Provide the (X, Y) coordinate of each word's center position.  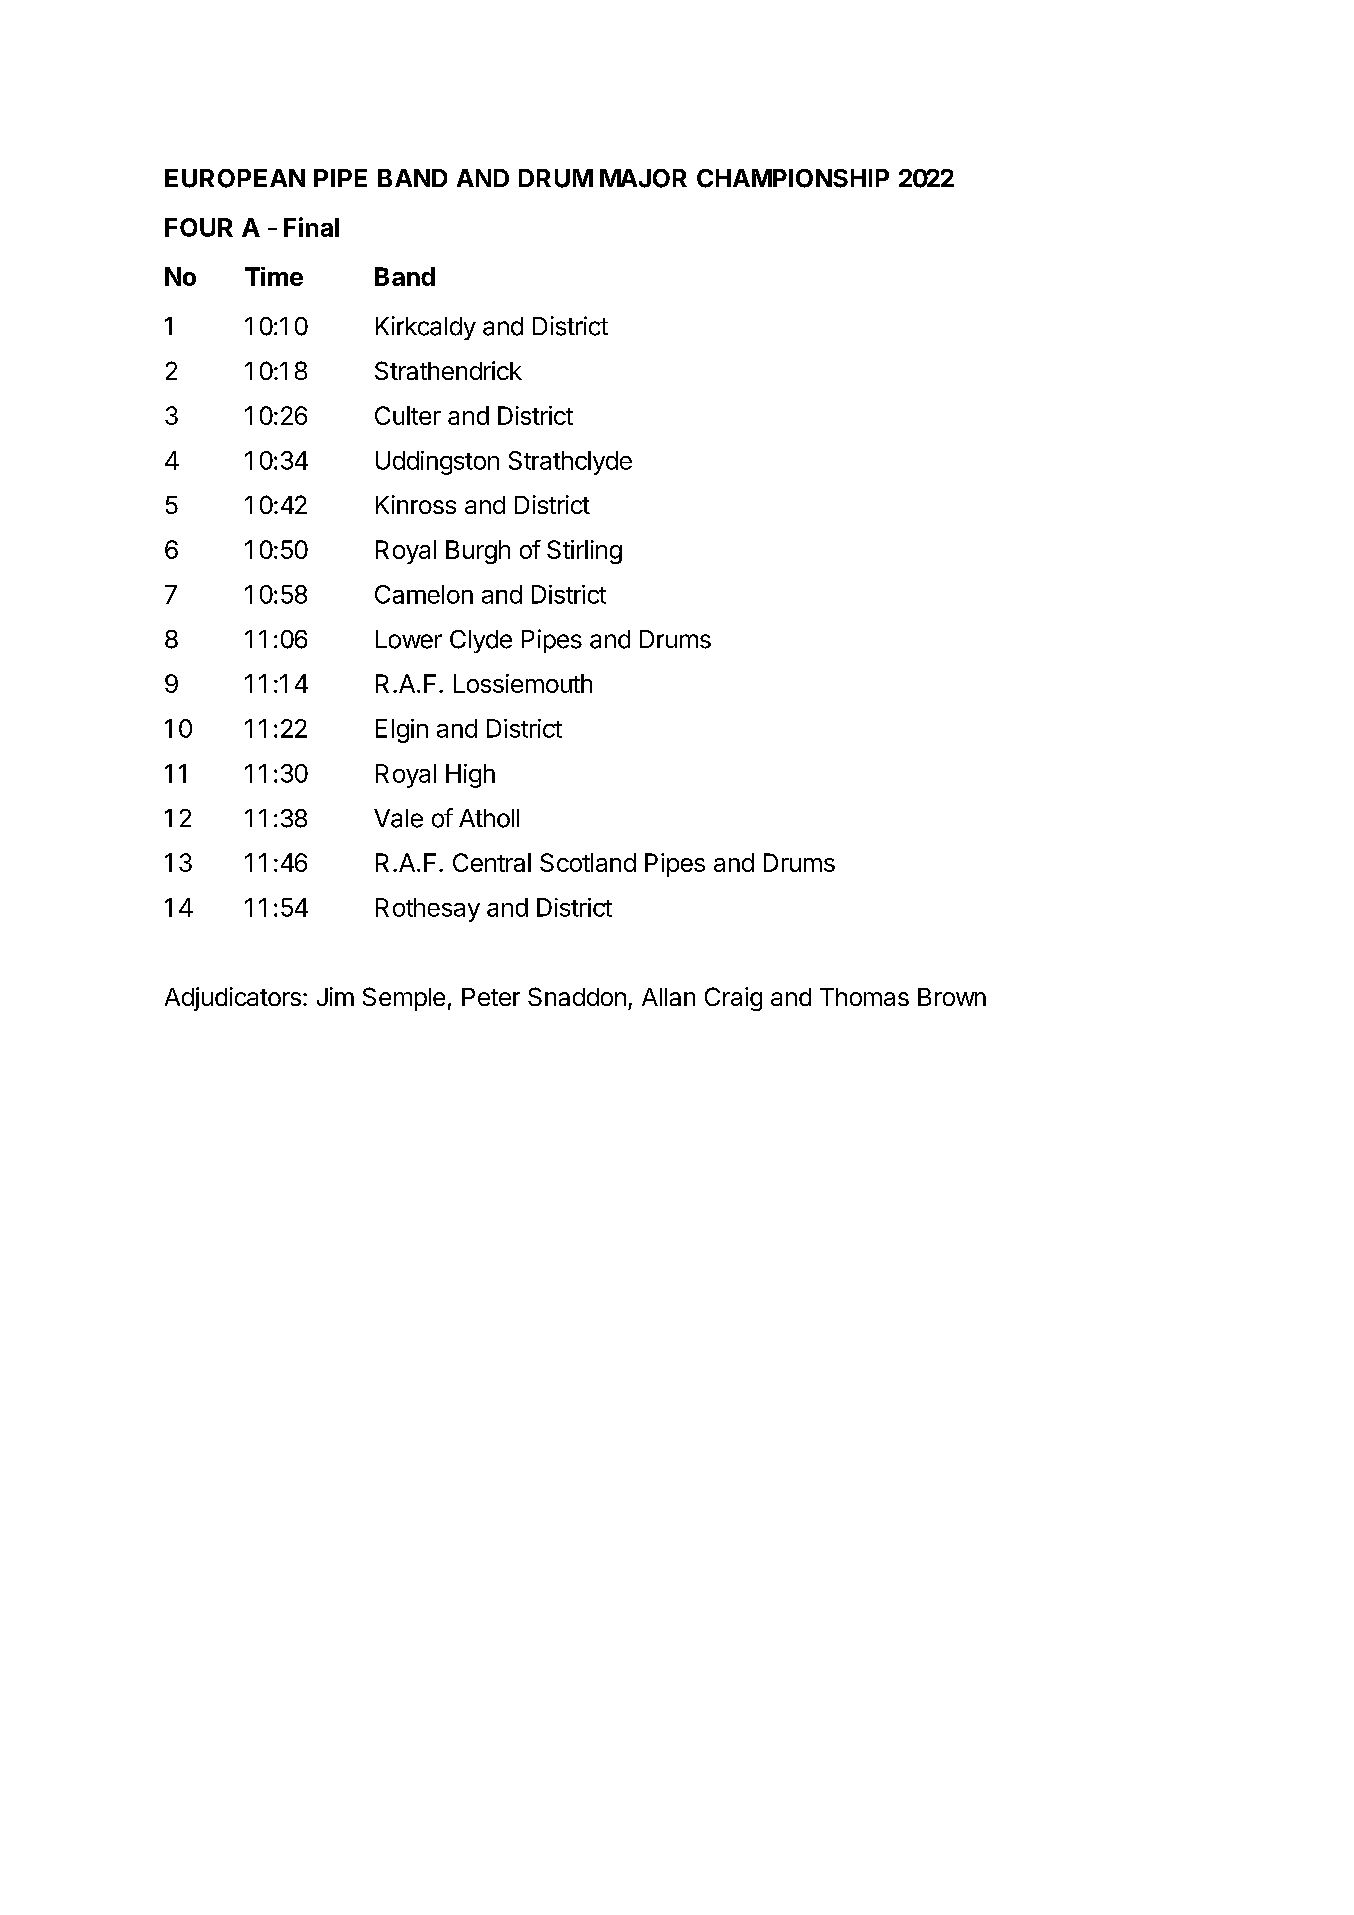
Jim (335, 996)
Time (274, 276)
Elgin (402, 731)
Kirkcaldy (426, 328)
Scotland (588, 862)
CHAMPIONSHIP (793, 178)
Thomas (864, 997)
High (470, 776)
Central (492, 862)
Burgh (478, 552)
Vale (398, 818)
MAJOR (643, 178)
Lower (409, 639)
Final (311, 227)
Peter (491, 997)
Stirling (584, 552)
